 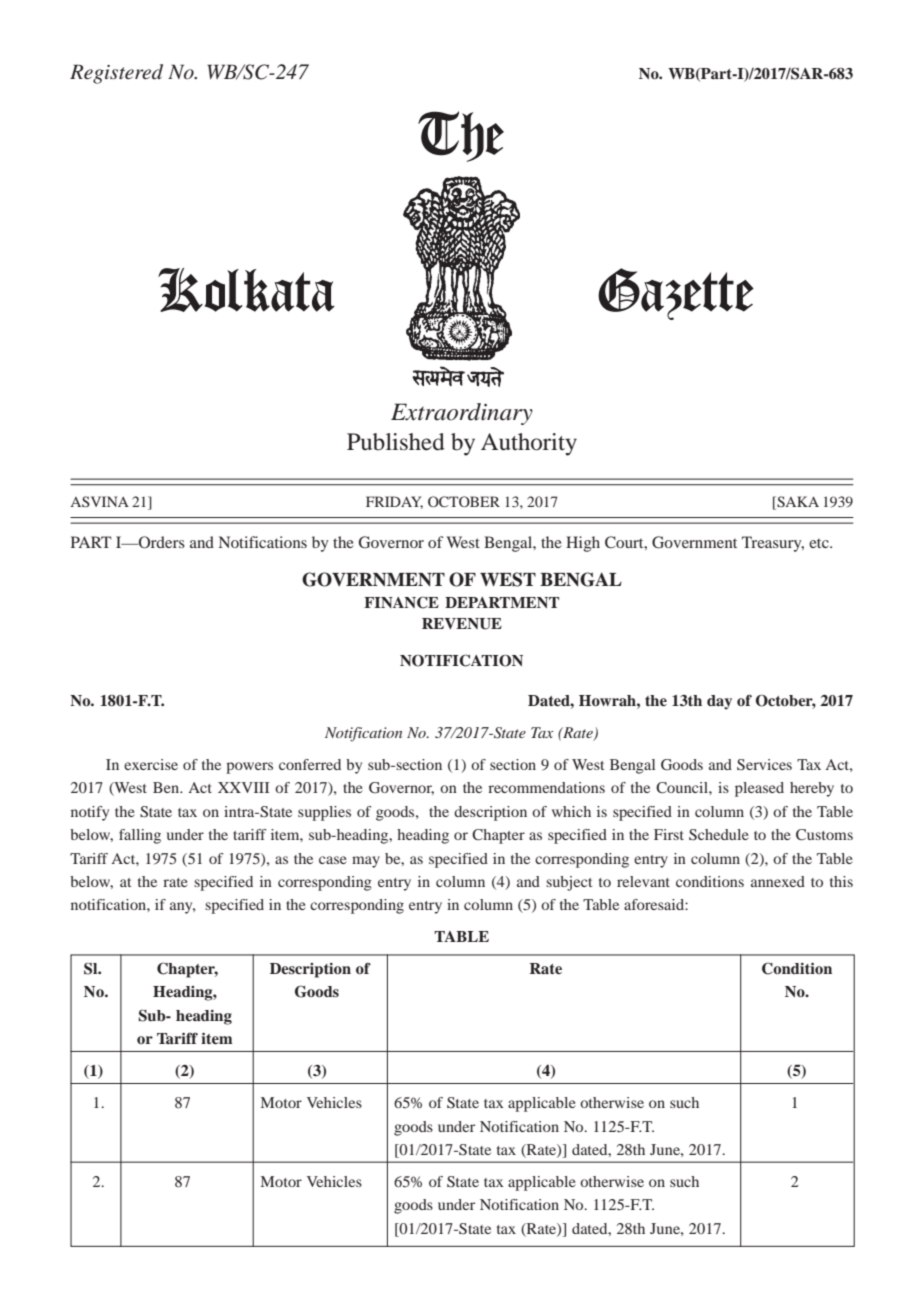 I want to click on FRIDAY, so click(x=394, y=502).
